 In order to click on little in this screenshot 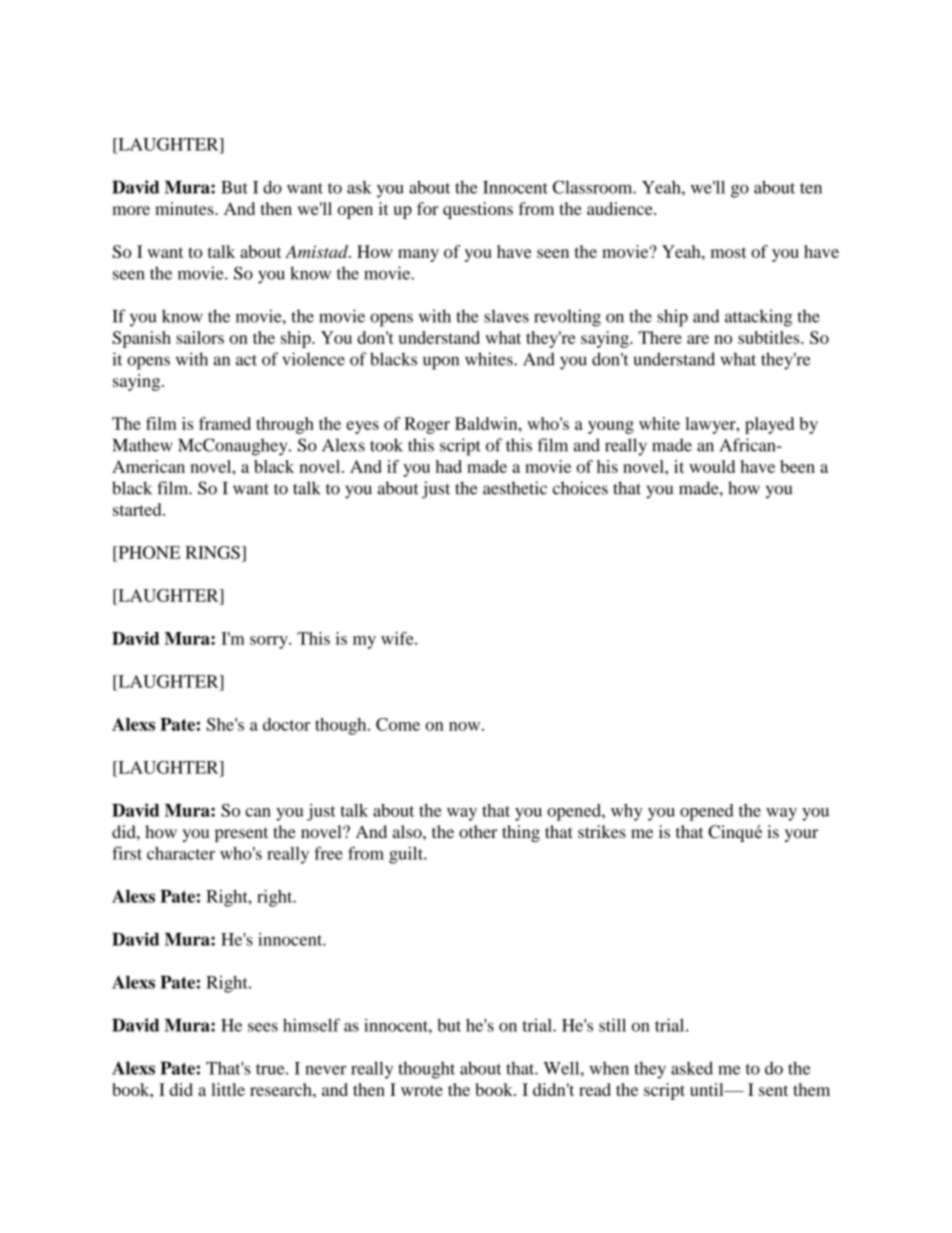, I will do `click(228, 1089)`.
